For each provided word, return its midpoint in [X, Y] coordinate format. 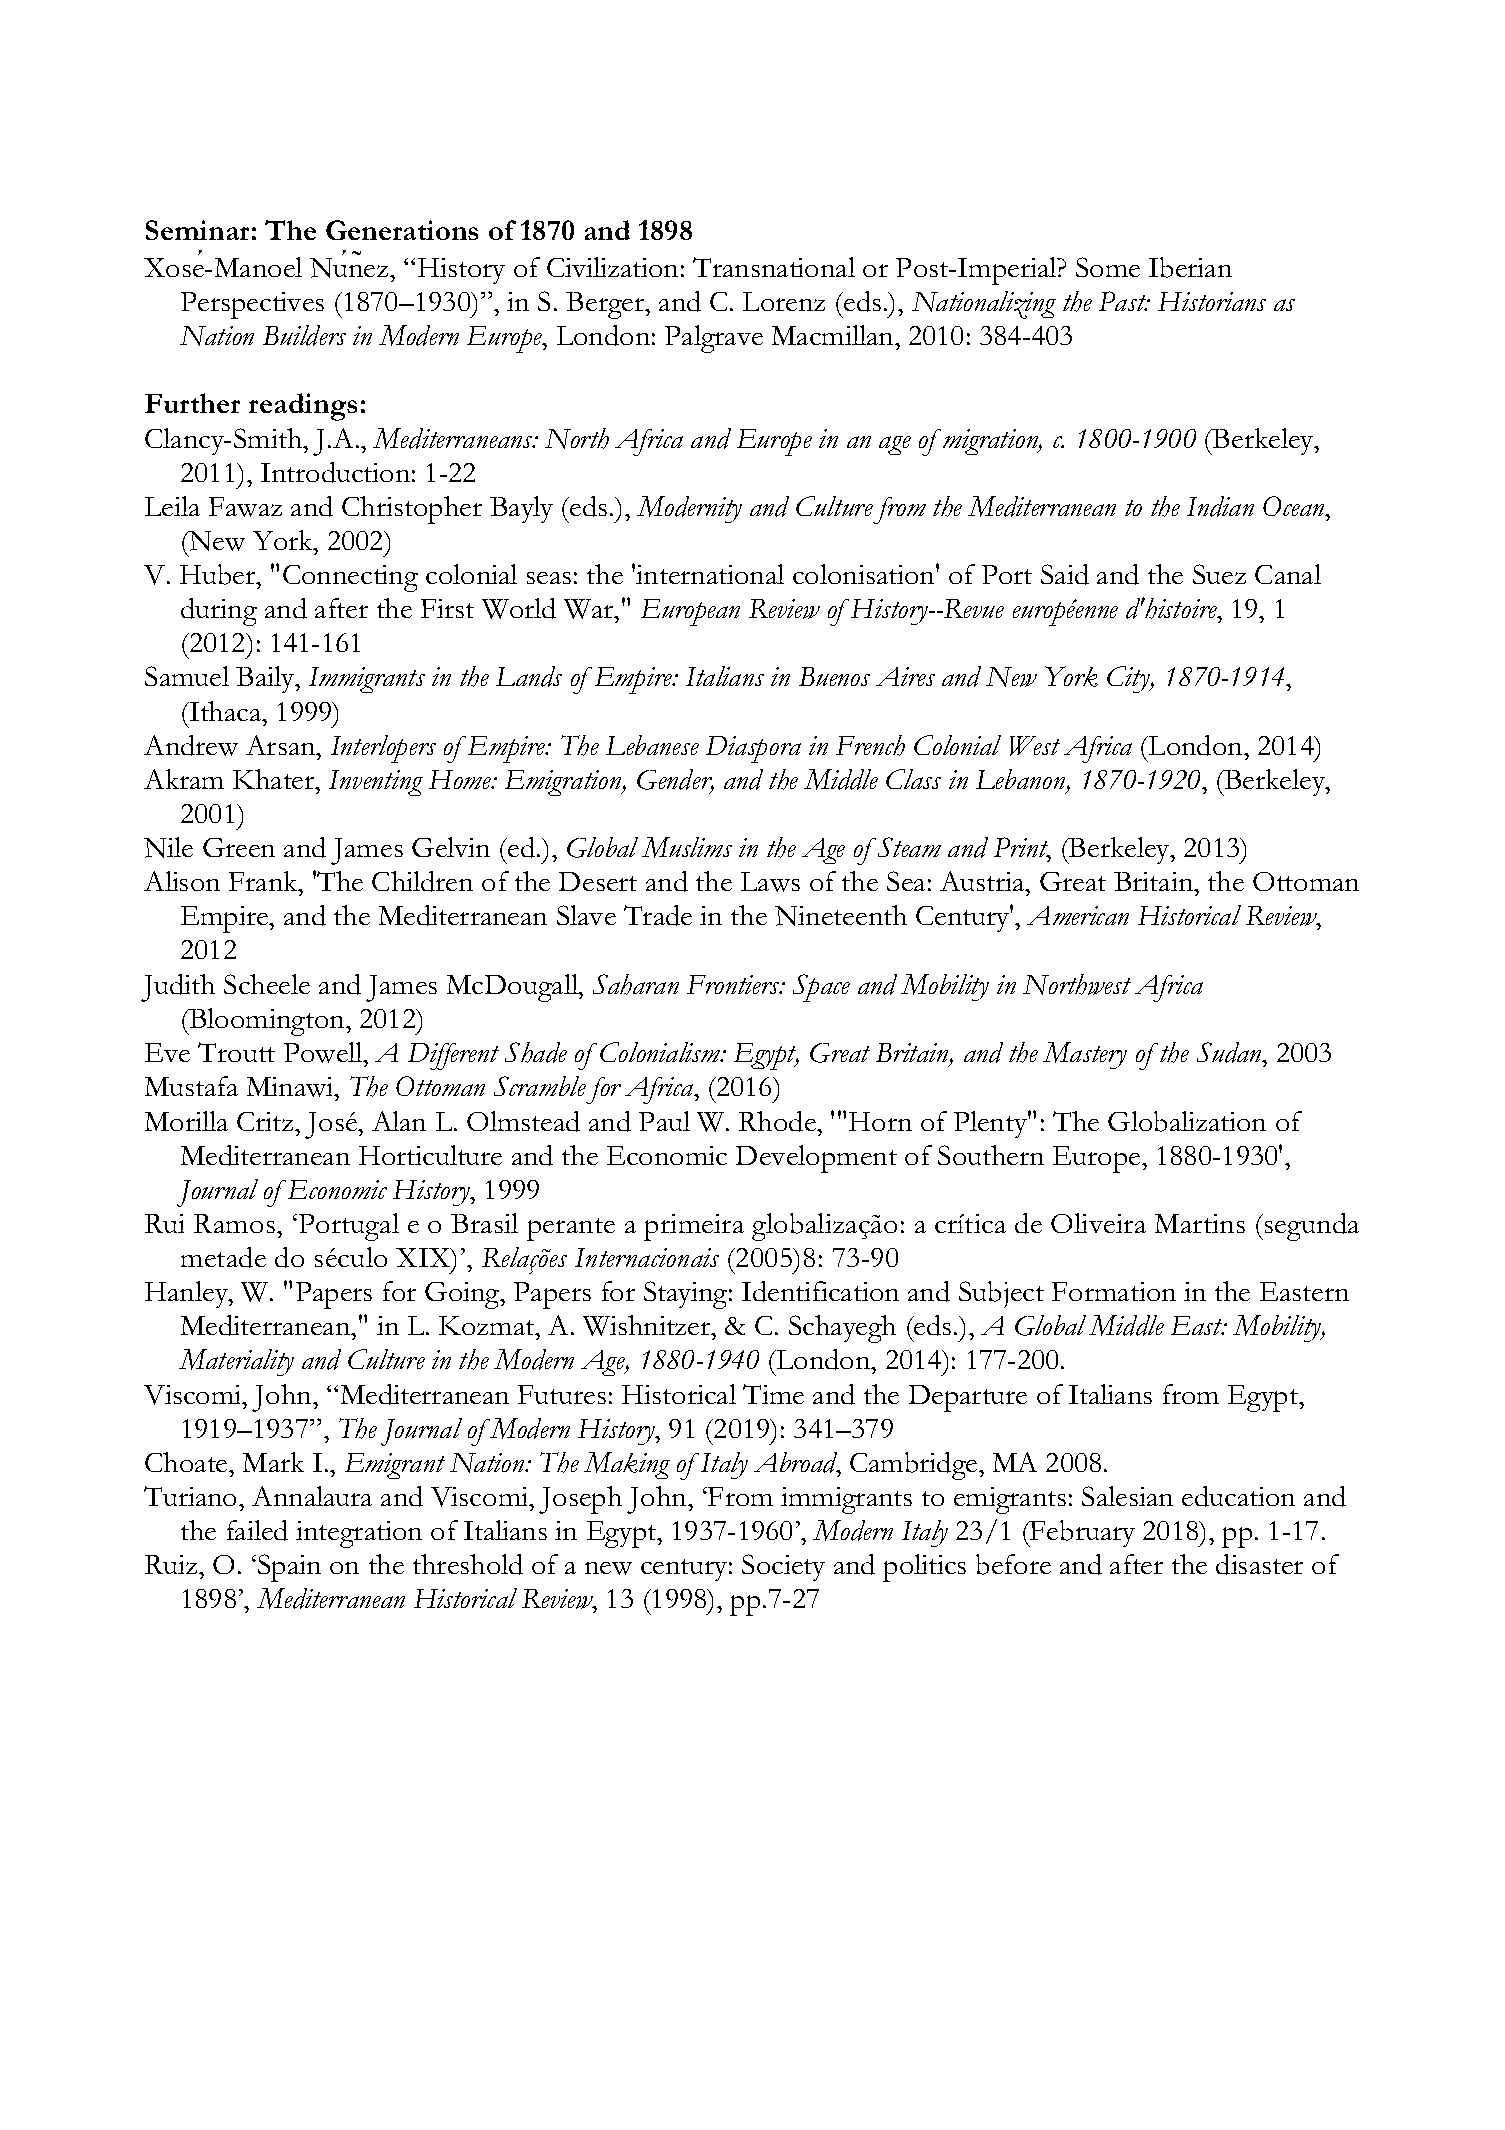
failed [257, 1530]
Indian [1220, 506]
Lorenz [784, 301]
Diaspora [753, 749]
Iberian [1190, 267]
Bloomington [267, 1022]
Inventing [376, 783]
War [590, 609]
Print [1022, 849]
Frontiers [734, 984]
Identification [820, 1291]
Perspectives [252, 305]
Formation [1114, 1291]
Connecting [350, 578]
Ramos [234, 1223]
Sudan [1230, 1052]
